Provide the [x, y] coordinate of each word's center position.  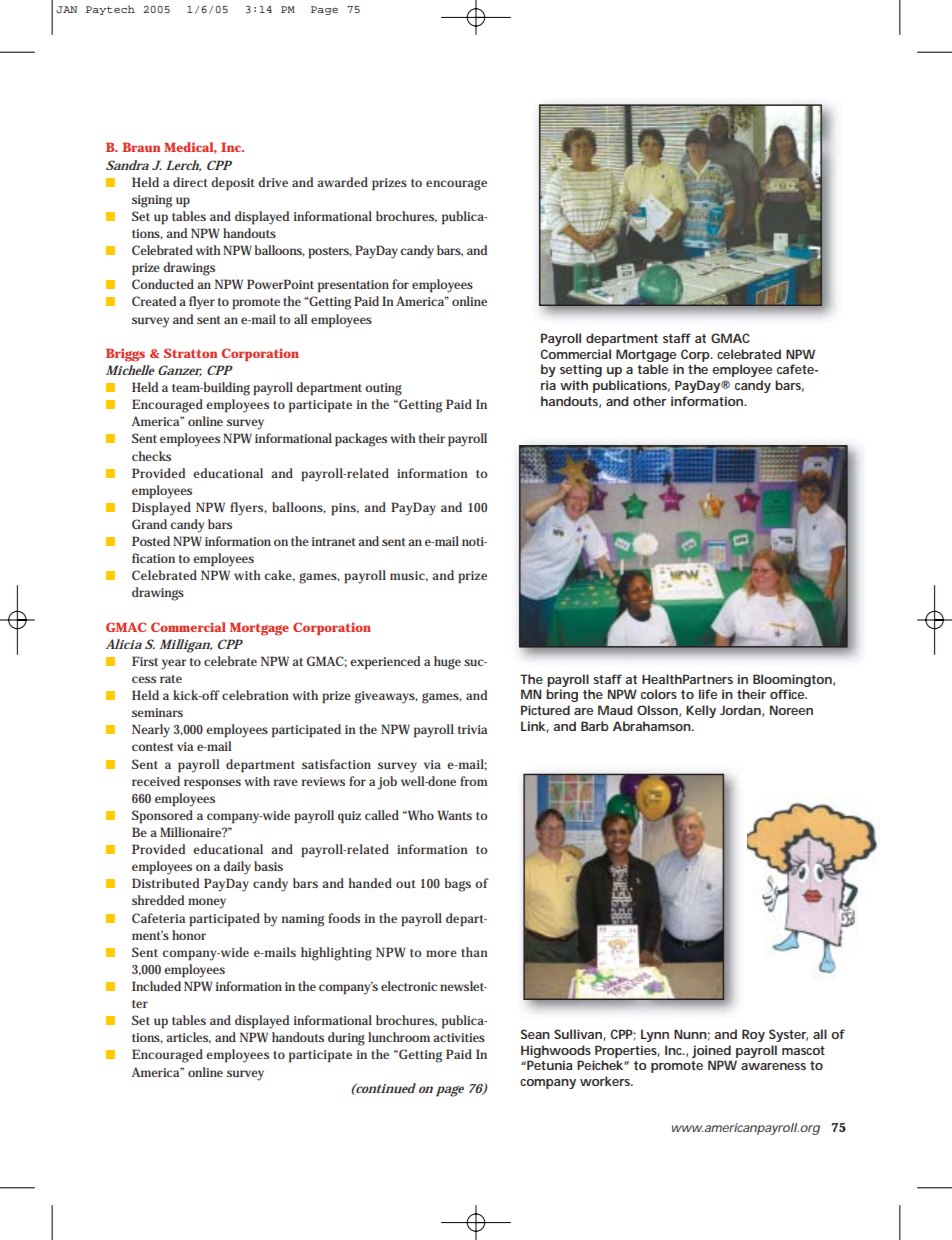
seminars [157, 712]
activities [459, 1037]
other [650, 401]
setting [581, 370]
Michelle [130, 370]
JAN [66, 9]
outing [383, 389]
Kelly [701, 711]
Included [156, 986]
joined [711, 1051]
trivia [472, 729]
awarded [342, 182]
